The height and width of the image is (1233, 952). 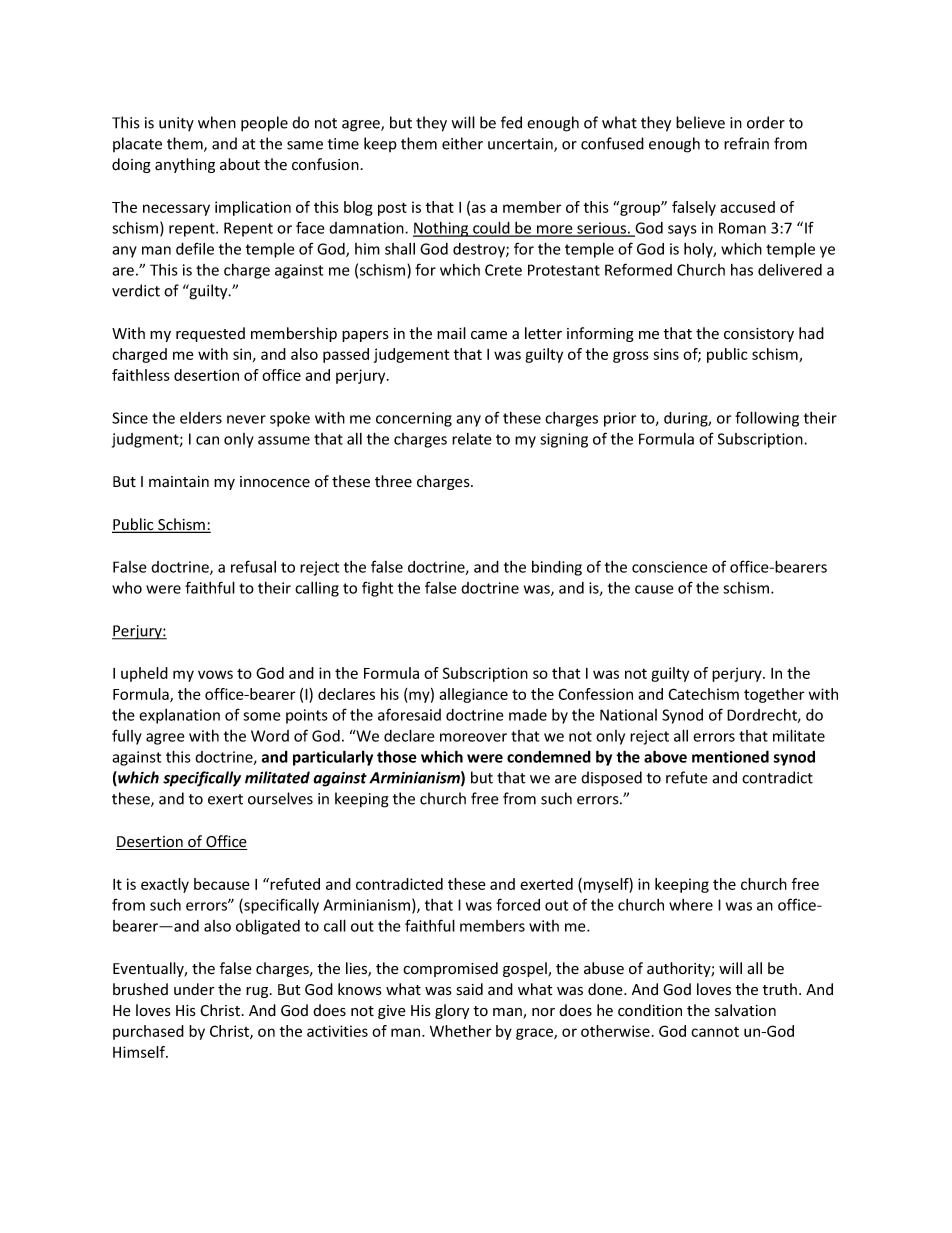 I want to click on anything, so click(x=185, y=165).
